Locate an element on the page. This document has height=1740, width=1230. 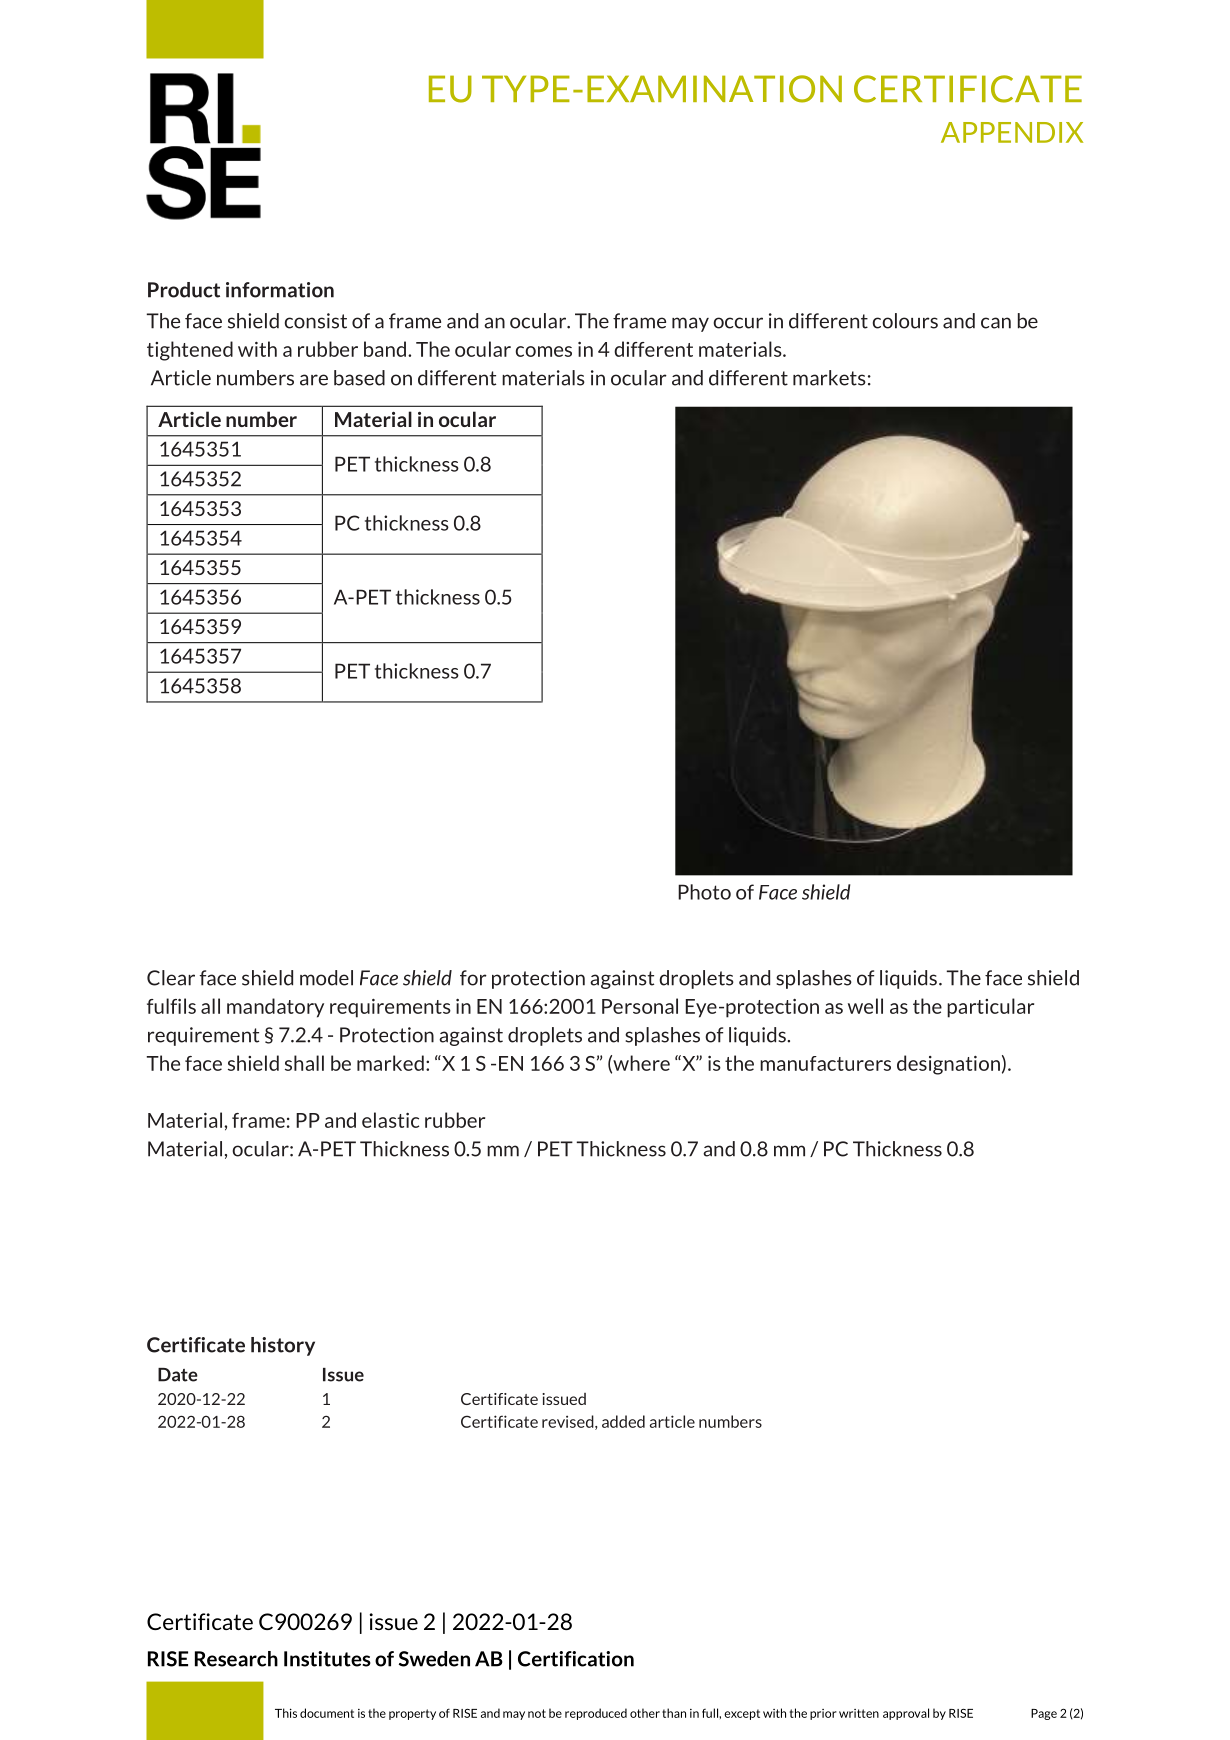
are is located at coordinates (314, 380).
